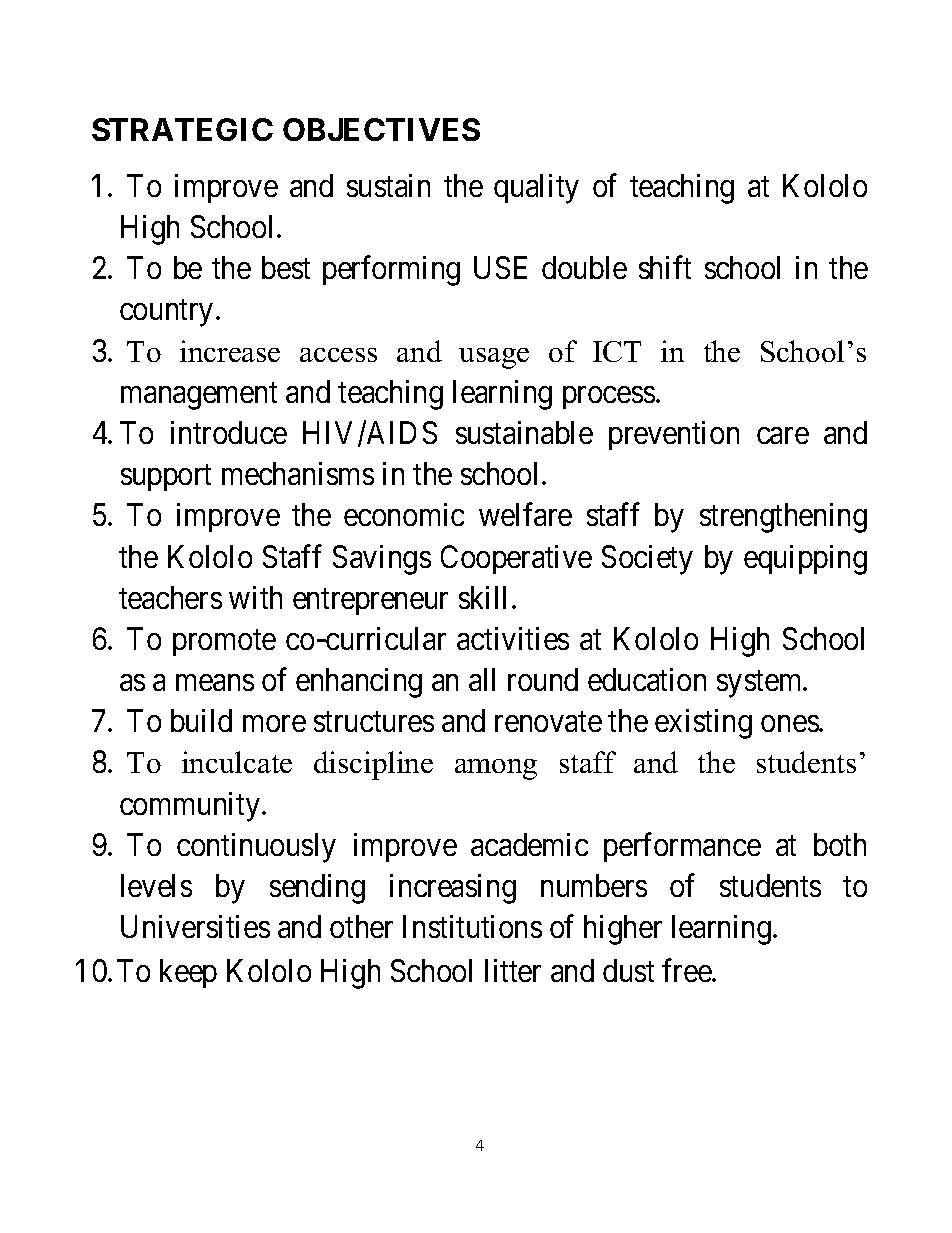 The width and height of the screenshot is (952, 1233). Describe the element at coordinates (195, 926) in the screenshot. I see `Universities` at that location.
